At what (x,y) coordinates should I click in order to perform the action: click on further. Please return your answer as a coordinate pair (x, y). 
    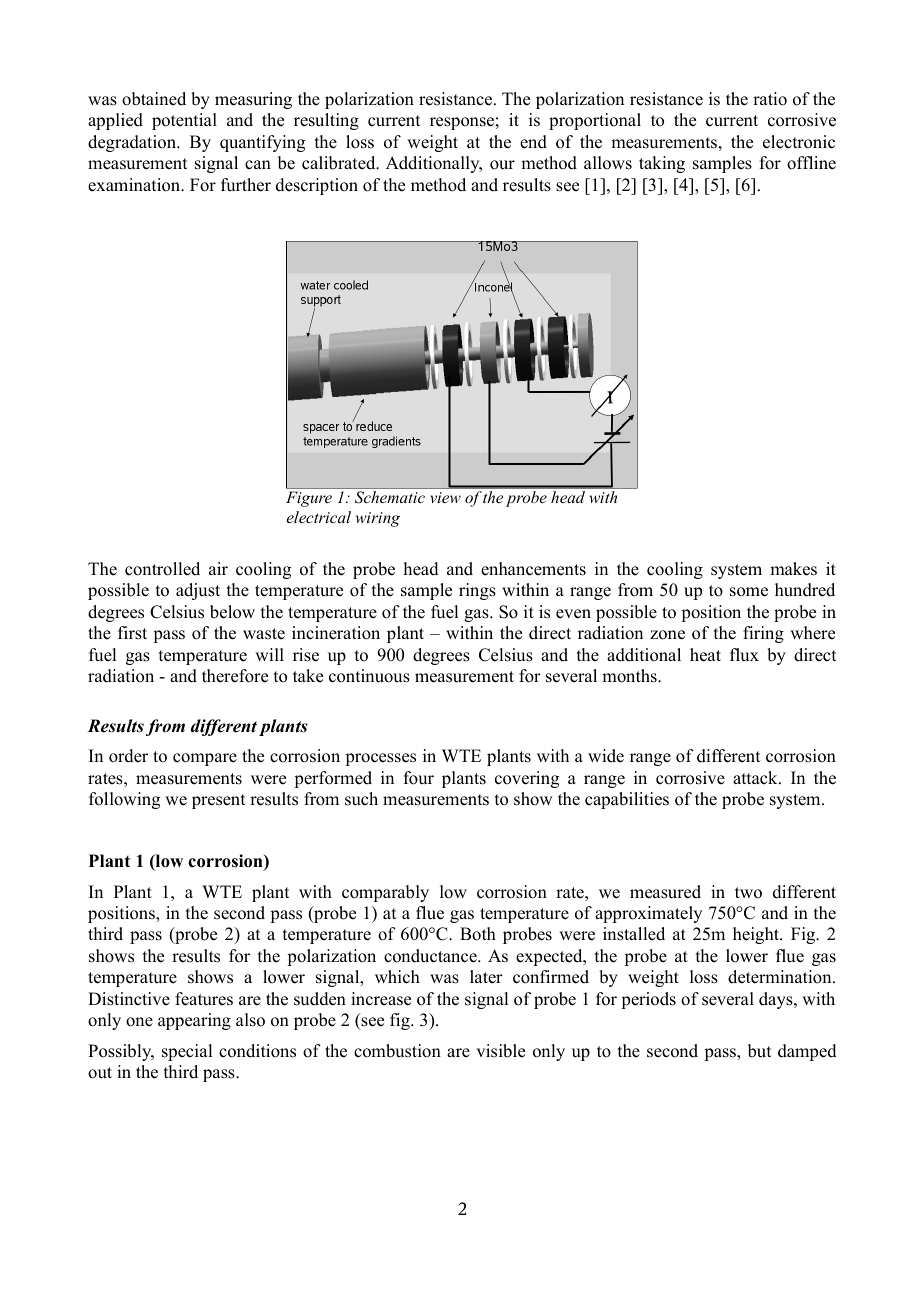
    Looking at the image, I should click on (246, 185).
